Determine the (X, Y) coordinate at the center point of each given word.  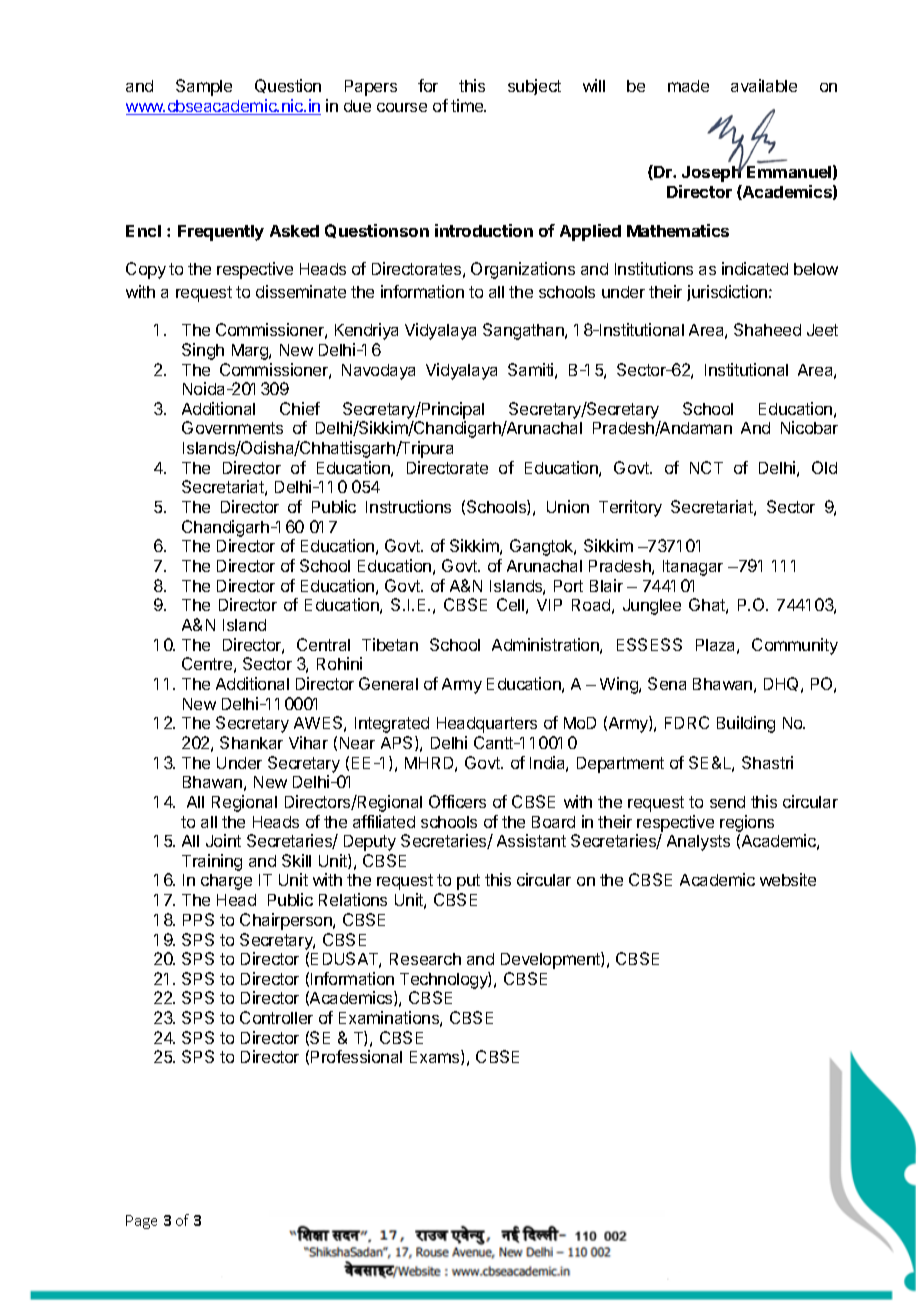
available (764, 85)
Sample (204, 87)
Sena (667, 683)
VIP (549, 605)
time (468, 105)
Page (141, 1222)
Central (323, 644)
